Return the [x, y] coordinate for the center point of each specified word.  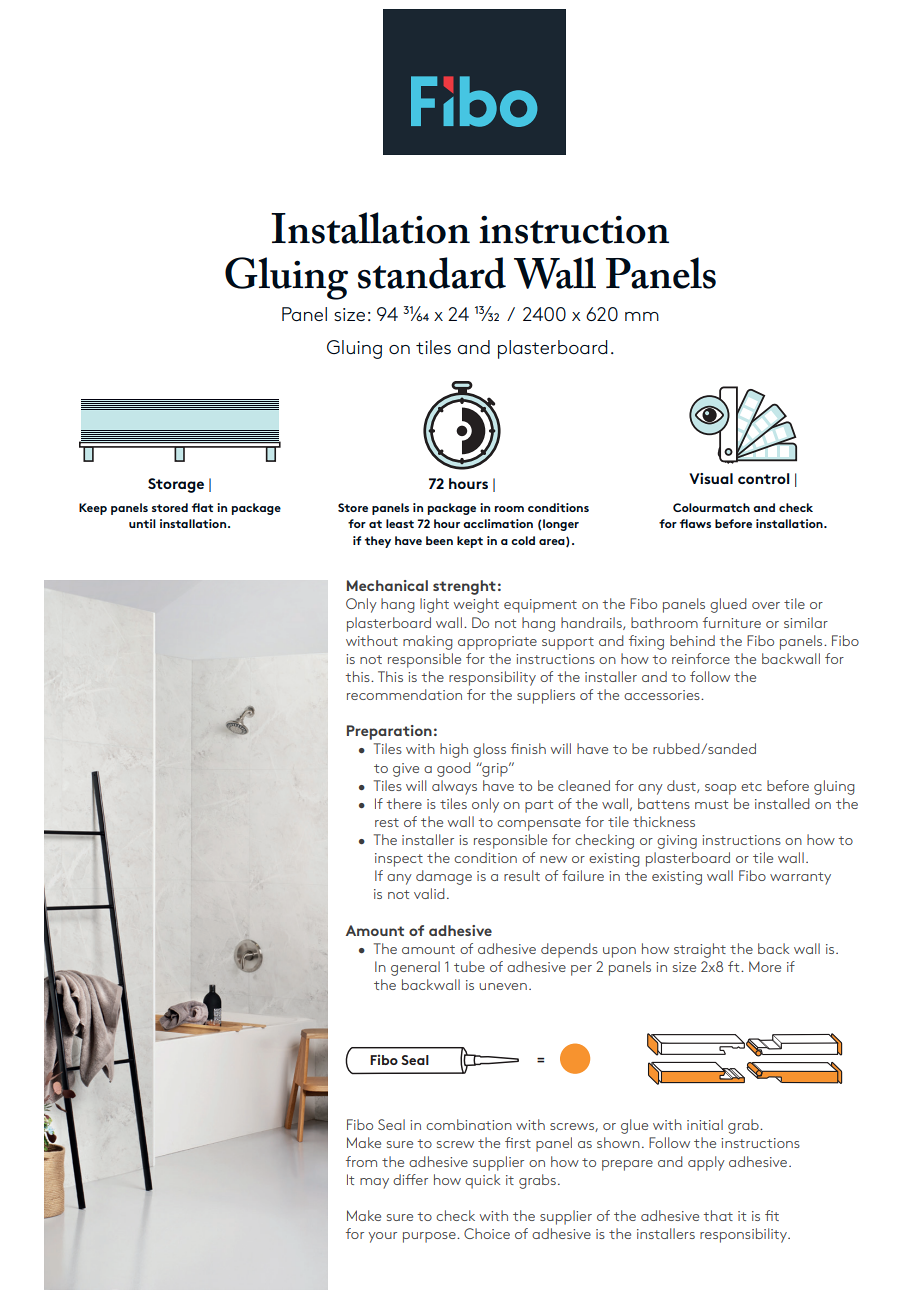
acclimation [498, 523]
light [434, 605]
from [361, 1161]
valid [429, 893]
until [142, 523]
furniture [732, 622]
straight [700, 950]
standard [432, 273]
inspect [399, 860]
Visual [711, 478]
